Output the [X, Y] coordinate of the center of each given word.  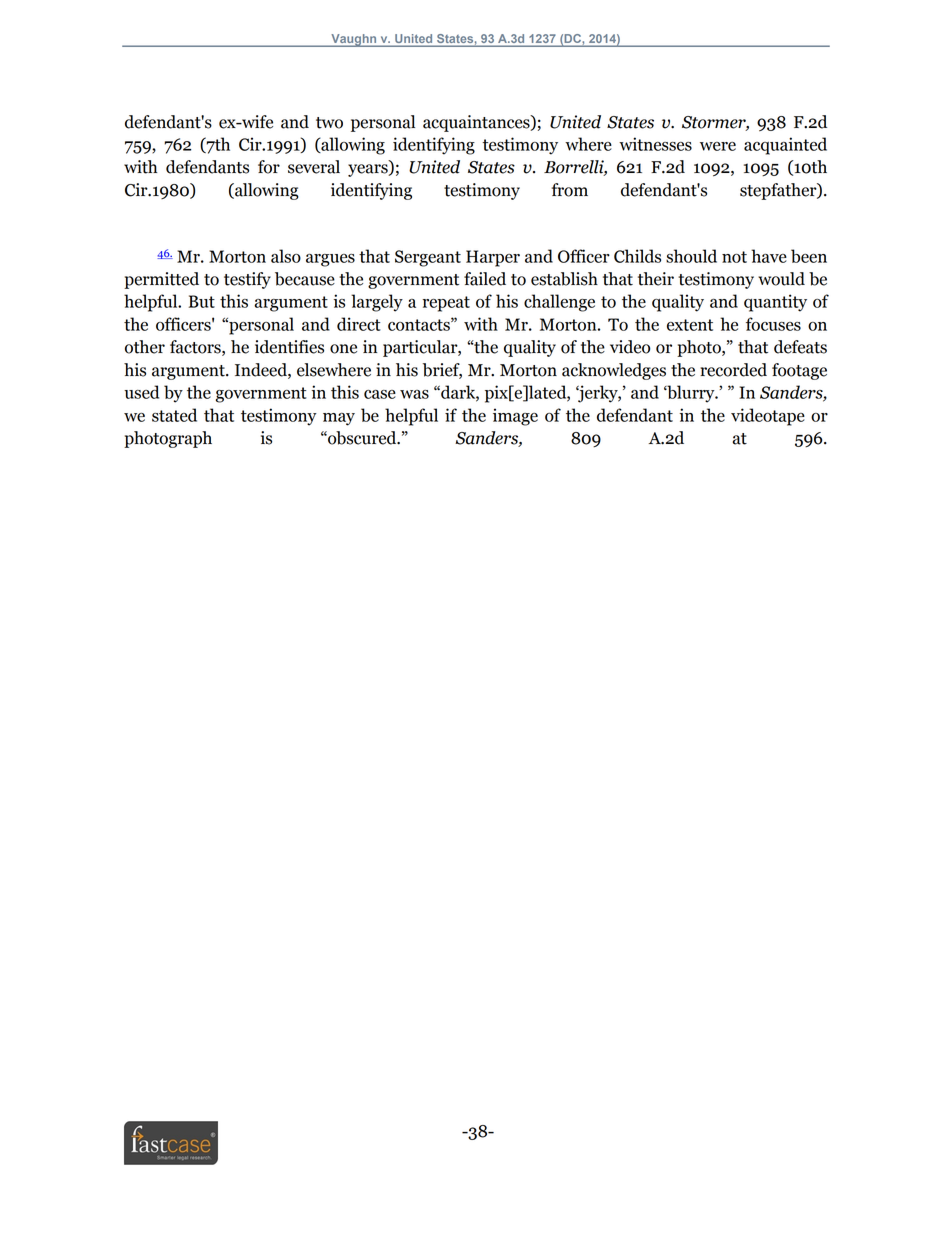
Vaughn [354, 40]
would [781, 279]
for [269, 167]
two [329, 123]
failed [485, 279]
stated [174, 415]
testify [247, 280]
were [718, 146]
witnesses [655, 144]
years [369, 170]
